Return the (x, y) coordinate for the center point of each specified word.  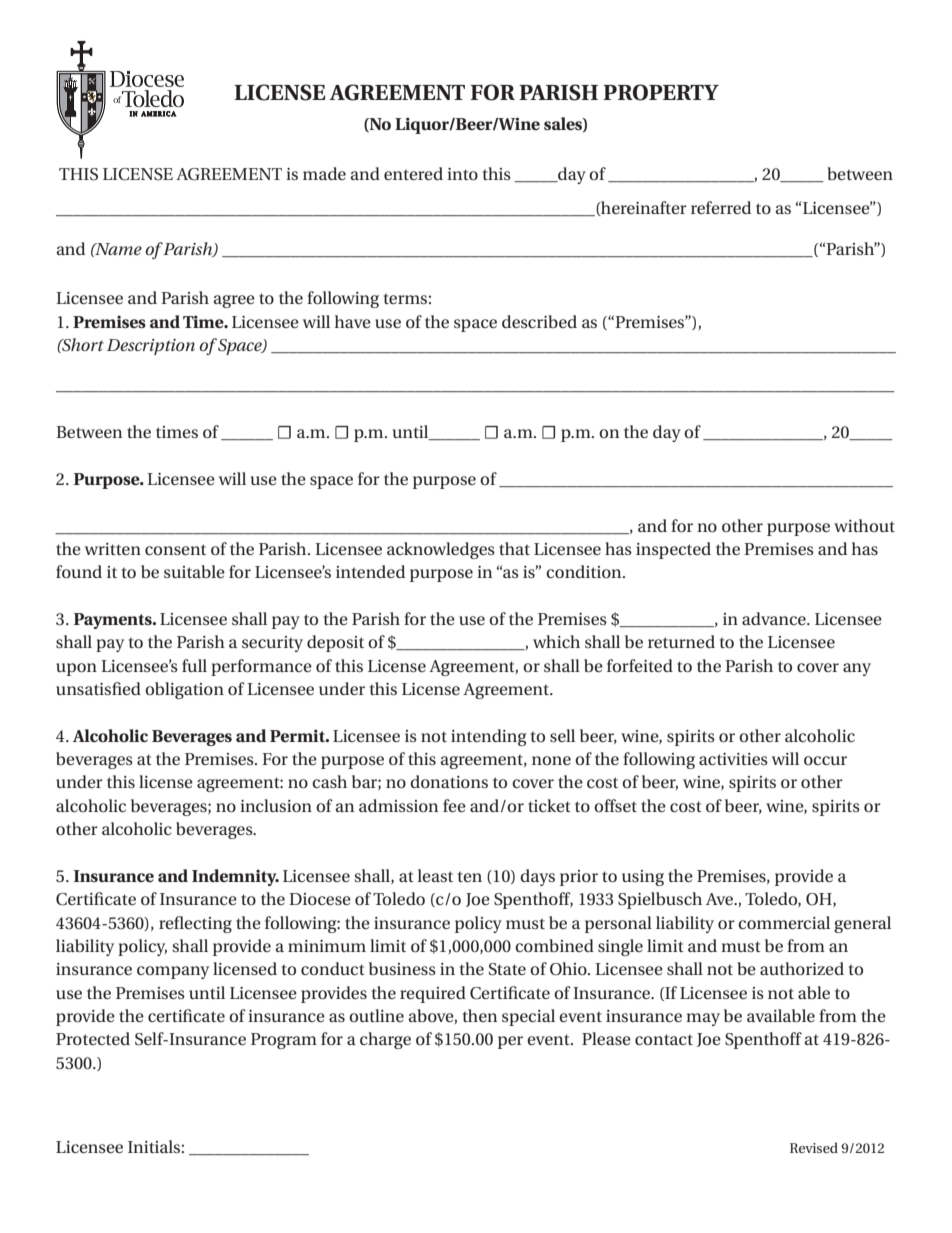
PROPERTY (661, 92)
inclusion (276, 805)
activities (733, 759)
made (324, 173)
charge (385, 1040)
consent (175, 549)
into (462, 174)
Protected (93, 1038)
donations (449, 781)
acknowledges (441, 550)
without (864, 525)
